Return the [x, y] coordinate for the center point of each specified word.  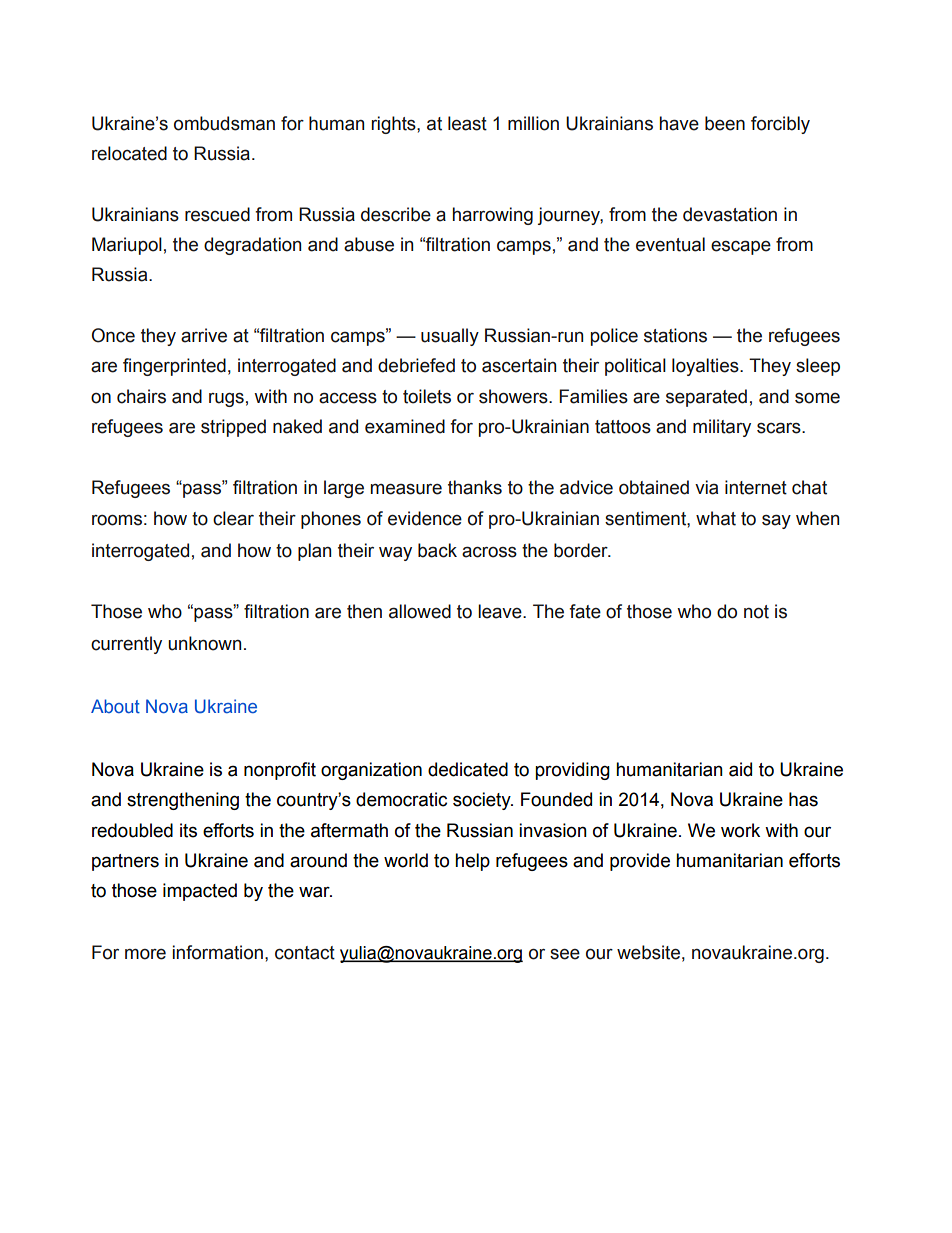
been [725, 123]
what [716, 518]
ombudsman [224, 123]
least [467, 123]
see [565, 954]
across [489, 552]
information [218, 952]
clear [233, 518]
